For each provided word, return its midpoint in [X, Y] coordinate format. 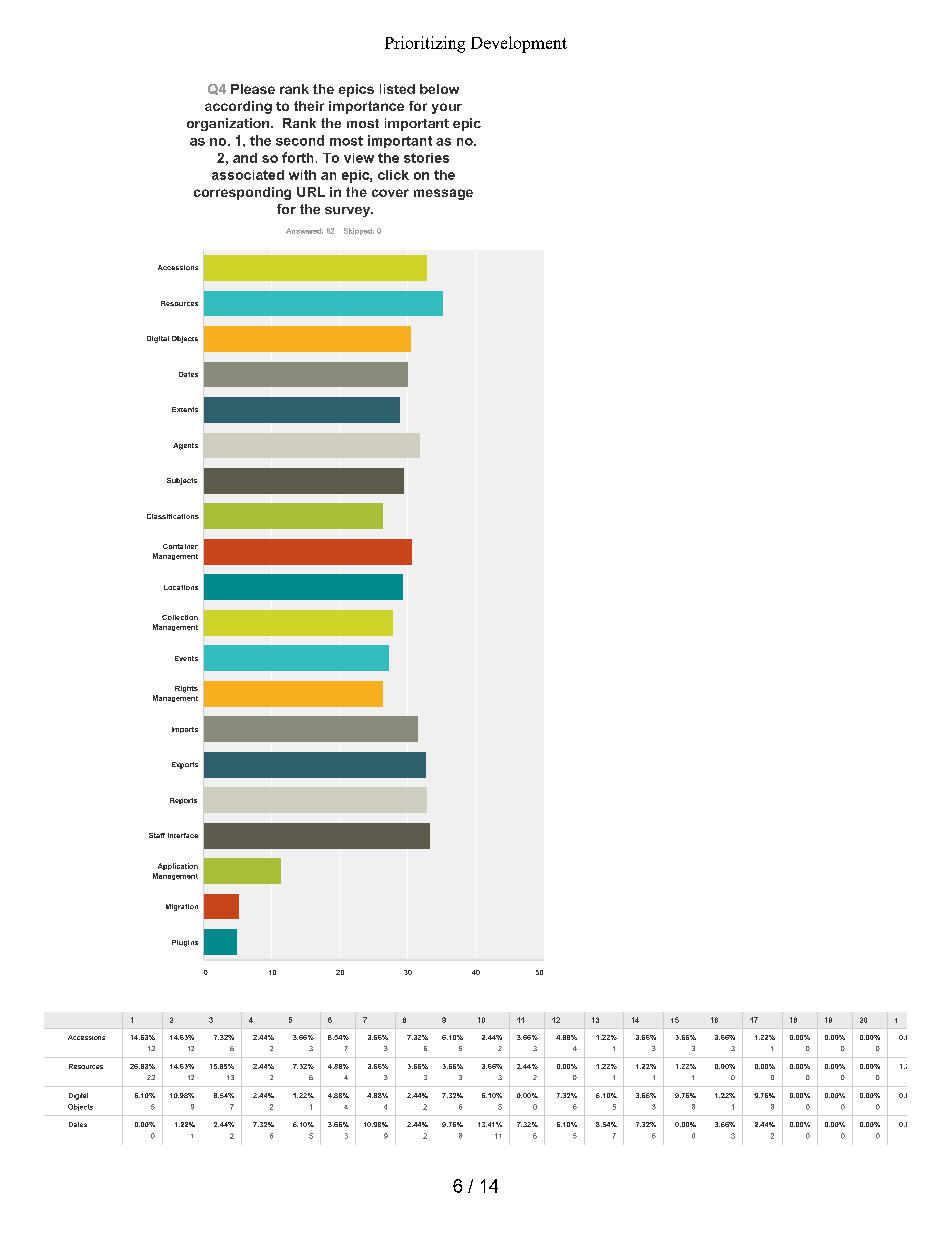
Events [186, 658]
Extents [185, 409]
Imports [185, 730]
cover [390, 193]
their [309, 106]
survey [349, 212]
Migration [182, 907]
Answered [304, 231]
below [439, 89]
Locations [181, 587]
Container [180, 546]
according [238, 107]
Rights [186, 689]
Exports [185, 765]
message [443, 194]
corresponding [242, 193]
